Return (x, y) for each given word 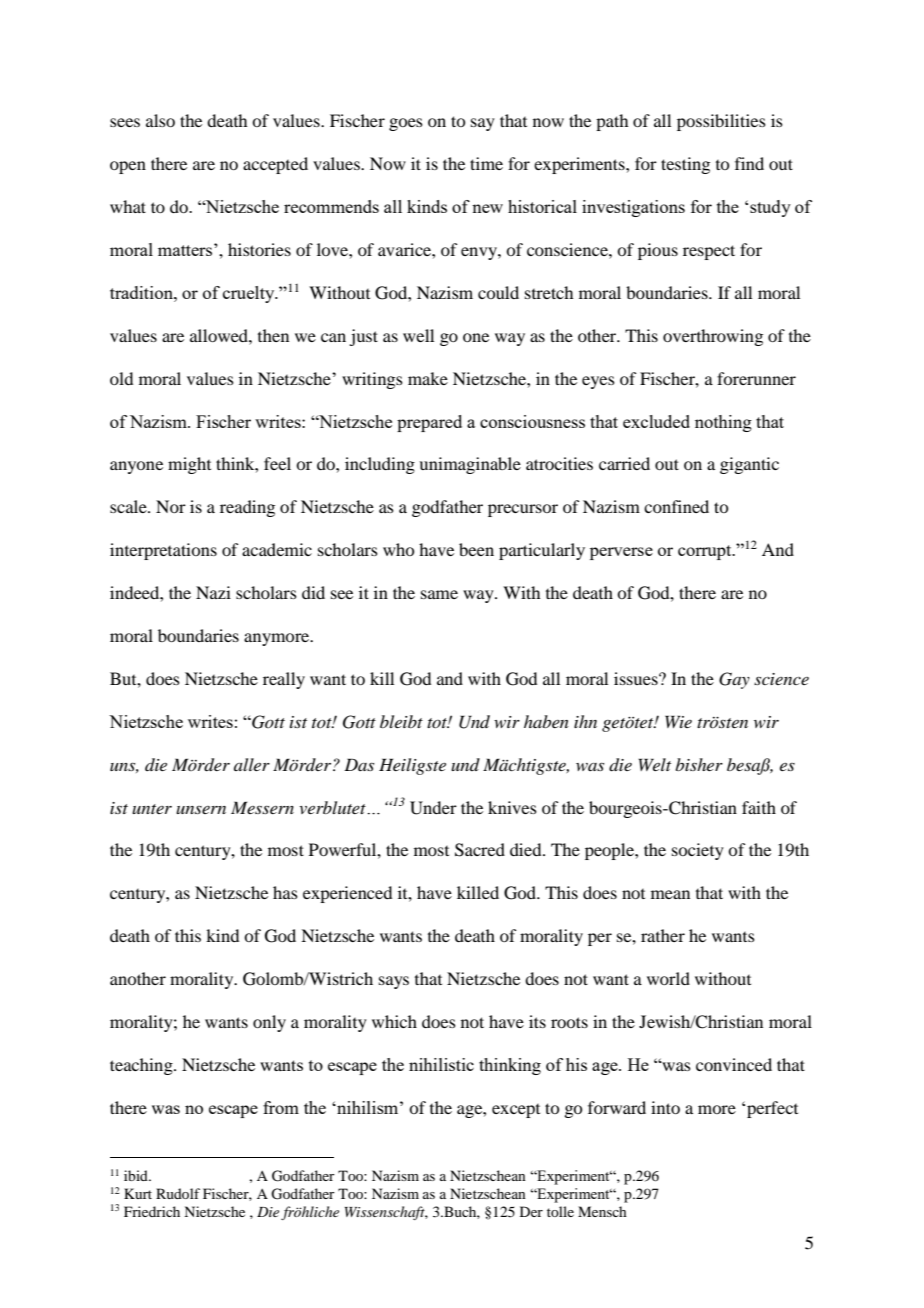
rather (663, 935)
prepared (429, 423)
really (284, 680)
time (486, 163)
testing (685, 165)
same (439, 594)
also (160, 120)
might (189, 465)
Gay (734, 680)
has (285, 892)
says (394, 982)
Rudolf (178, 1193)
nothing (723, 423)
